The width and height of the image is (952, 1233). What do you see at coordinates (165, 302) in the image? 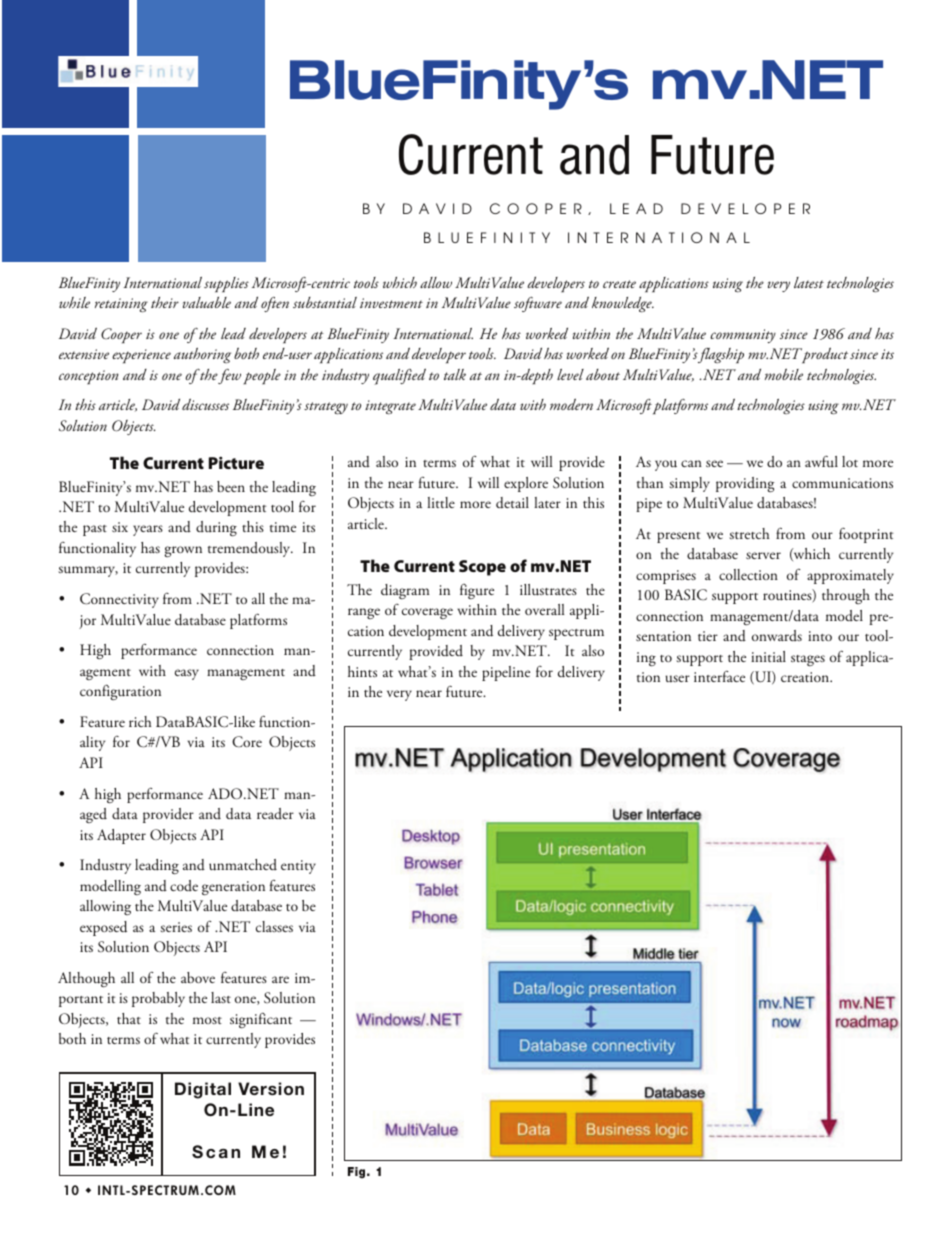
I see `their` at bounding box center [165, 302].
